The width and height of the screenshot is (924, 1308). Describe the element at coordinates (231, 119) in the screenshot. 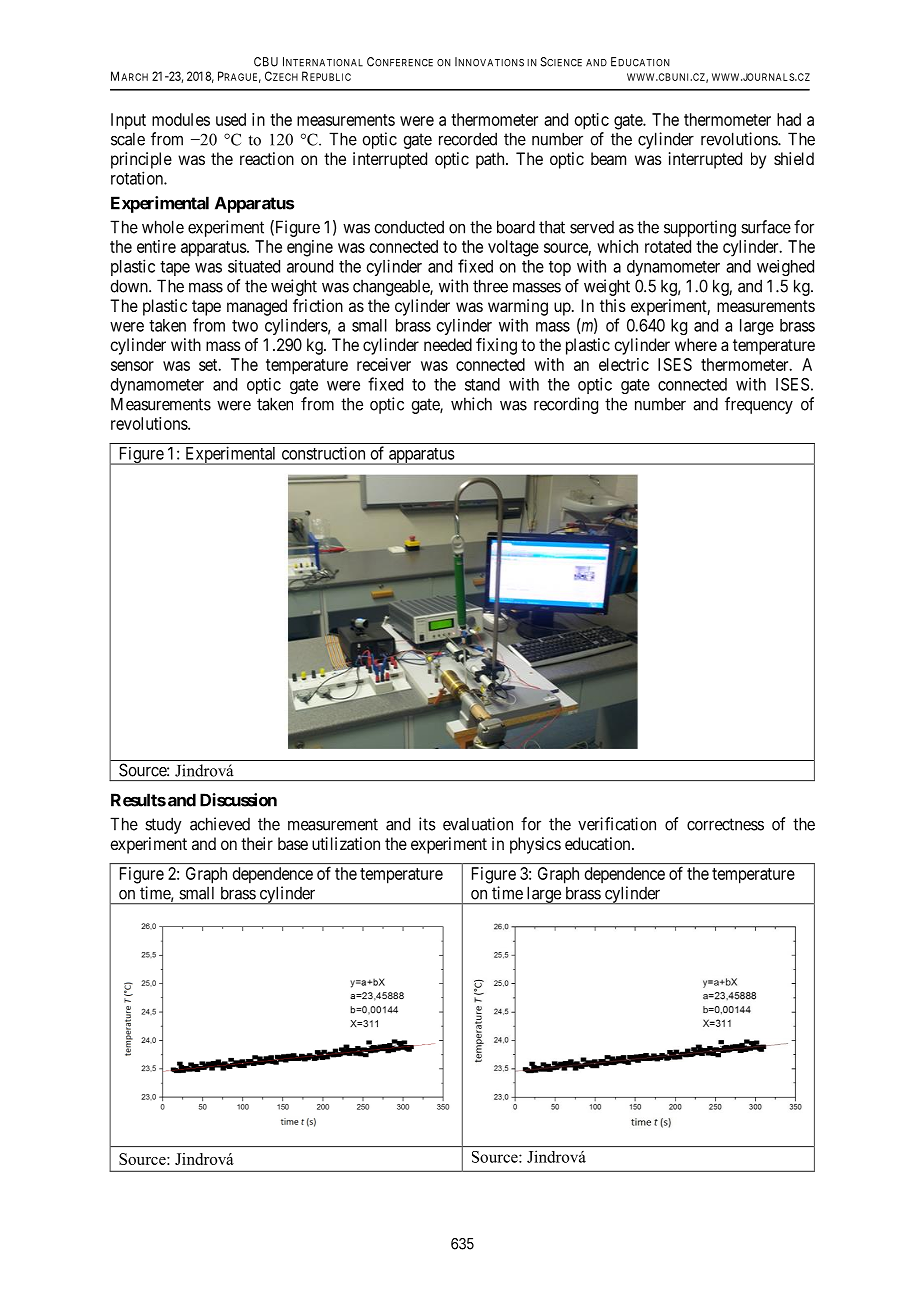

I see `used` at that location.
